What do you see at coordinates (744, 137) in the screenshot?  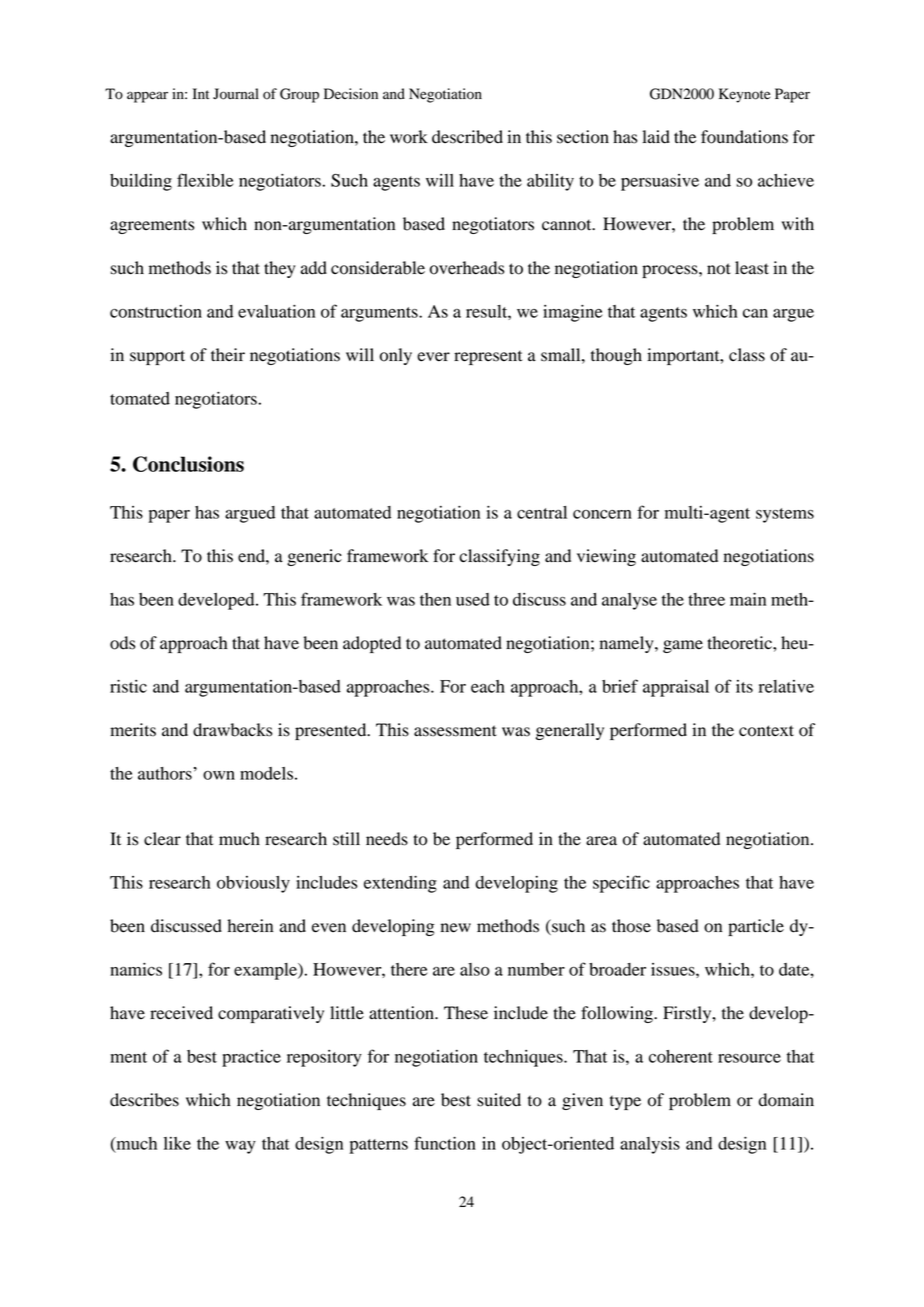 I see `foundations` at bounding box center [744, 137].
